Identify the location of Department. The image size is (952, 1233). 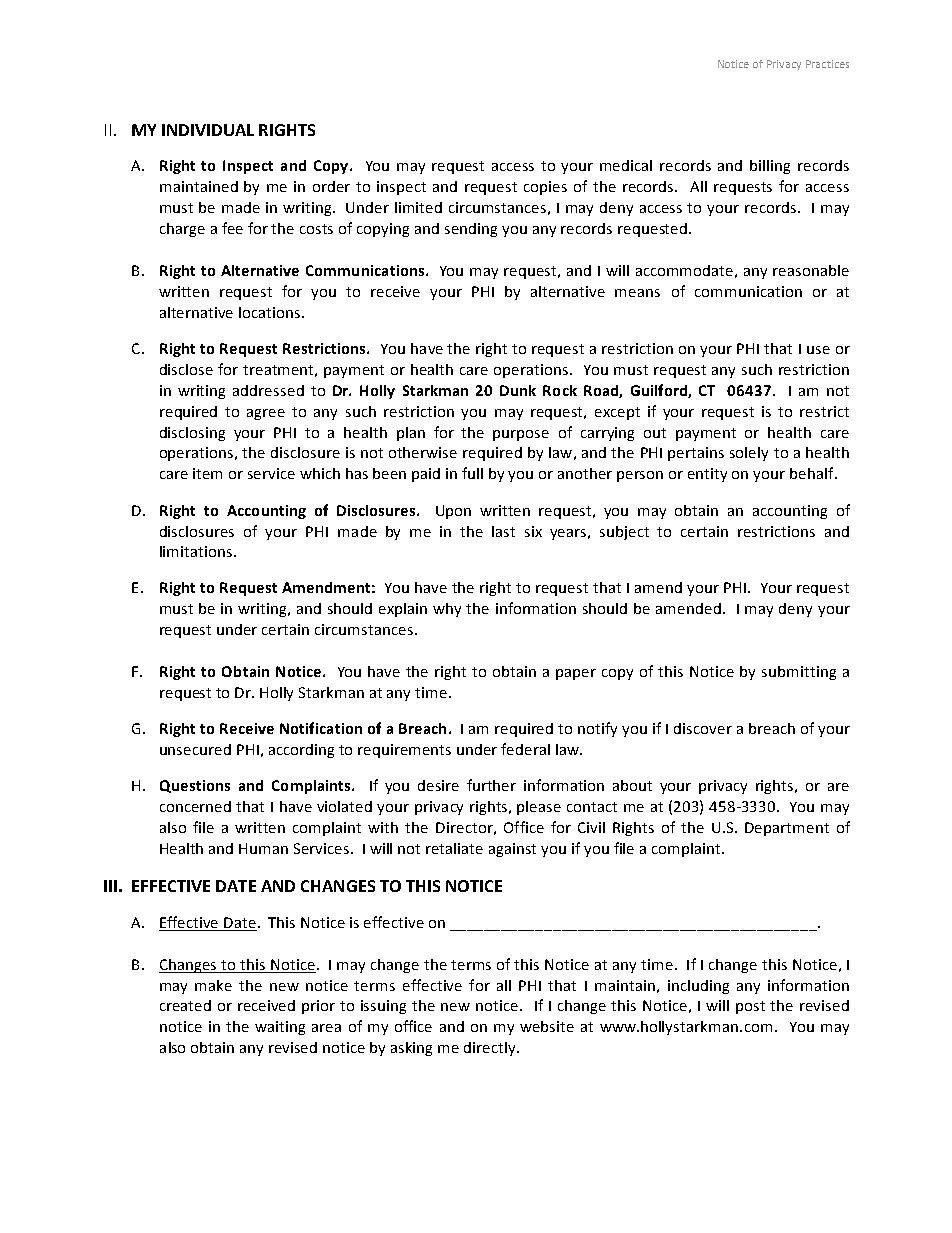
(787, 829).
